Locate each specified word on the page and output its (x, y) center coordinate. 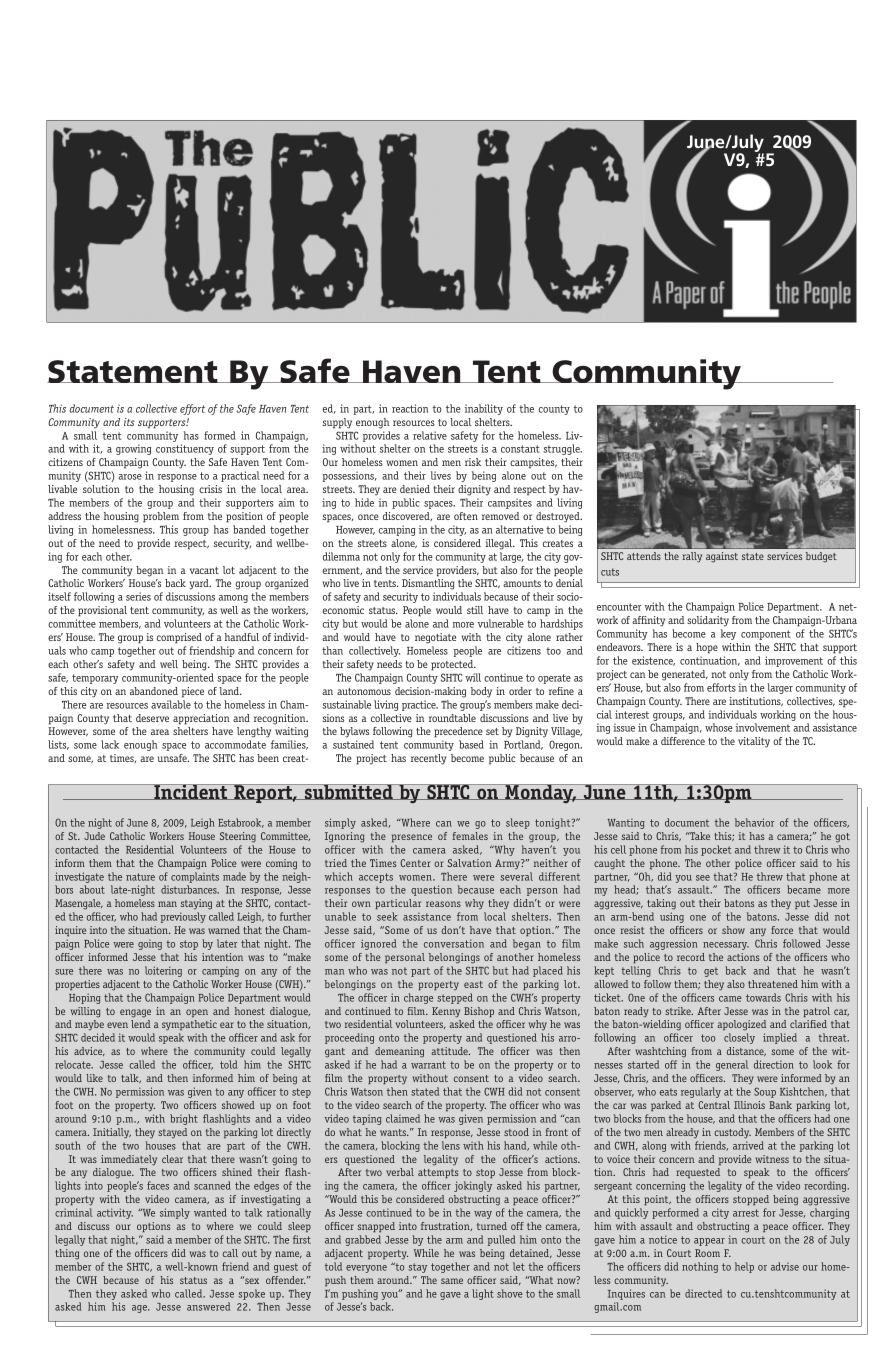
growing (133, 449)
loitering (163, 971)
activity (115, 1213)
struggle (562, 449)
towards (763, 997)
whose (719, 727)
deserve (152, 718)
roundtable (452, 718)
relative (430, 435)
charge (418, 998)
